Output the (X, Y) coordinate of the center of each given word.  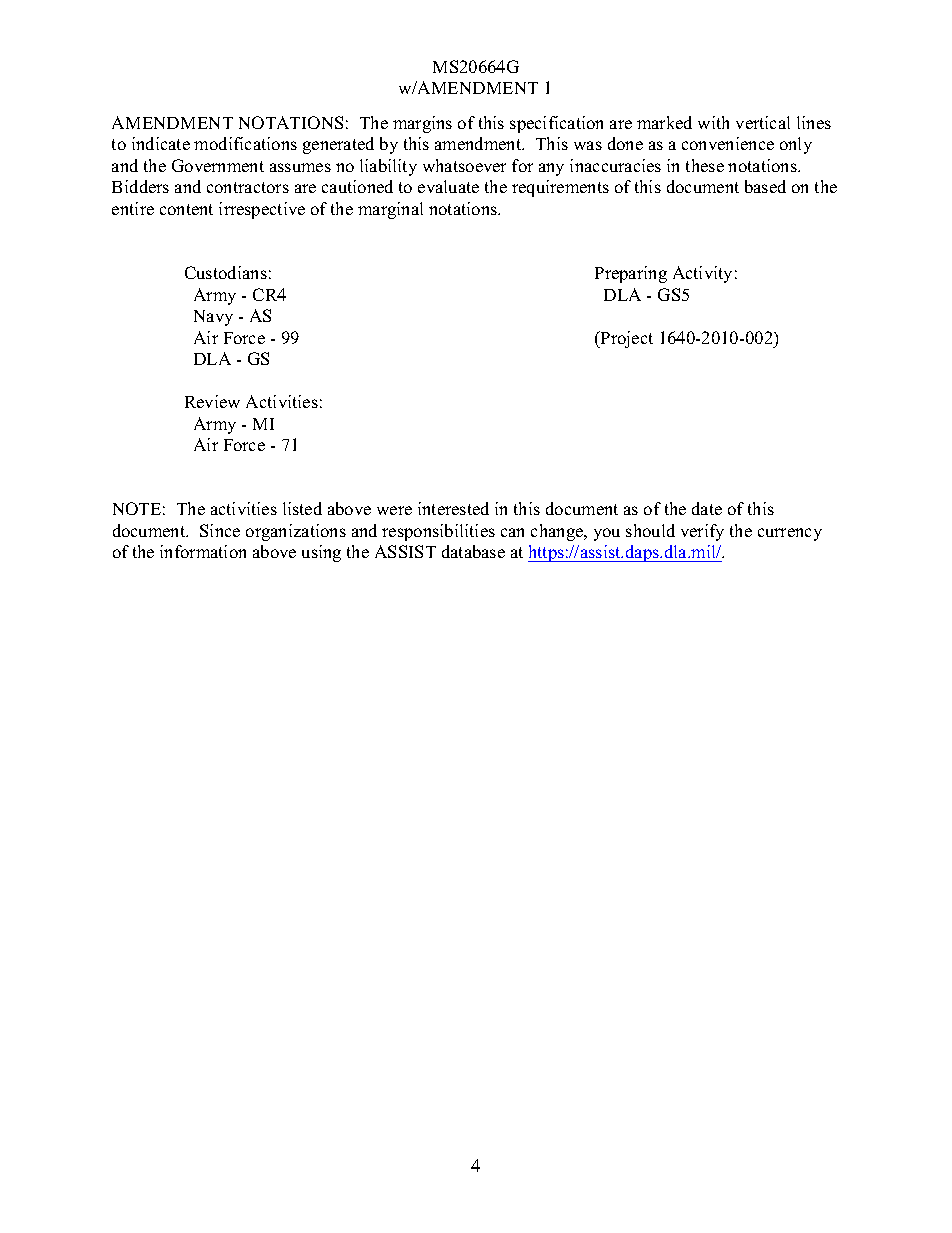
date (707, 508)
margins (422, 124)
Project (626, 339)
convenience (728, 143)
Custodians (226, 272)
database (473, 551)
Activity (702, 274)
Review (212, 401)
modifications (245, 143)
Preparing (631, 274)
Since (220, 530)
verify (702, 532)
